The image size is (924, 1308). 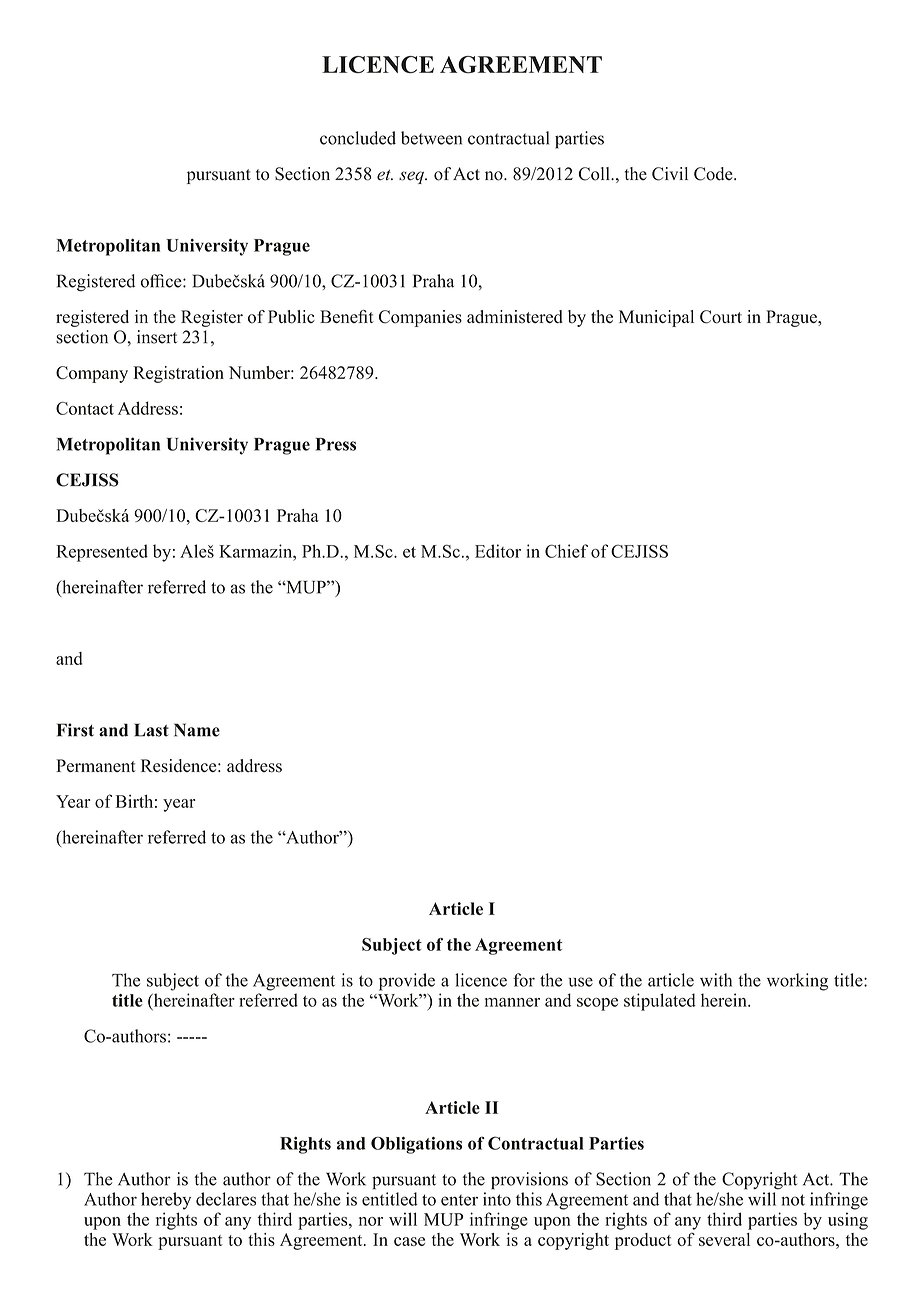 I want to click on Code, so click(x=714, y=174).
